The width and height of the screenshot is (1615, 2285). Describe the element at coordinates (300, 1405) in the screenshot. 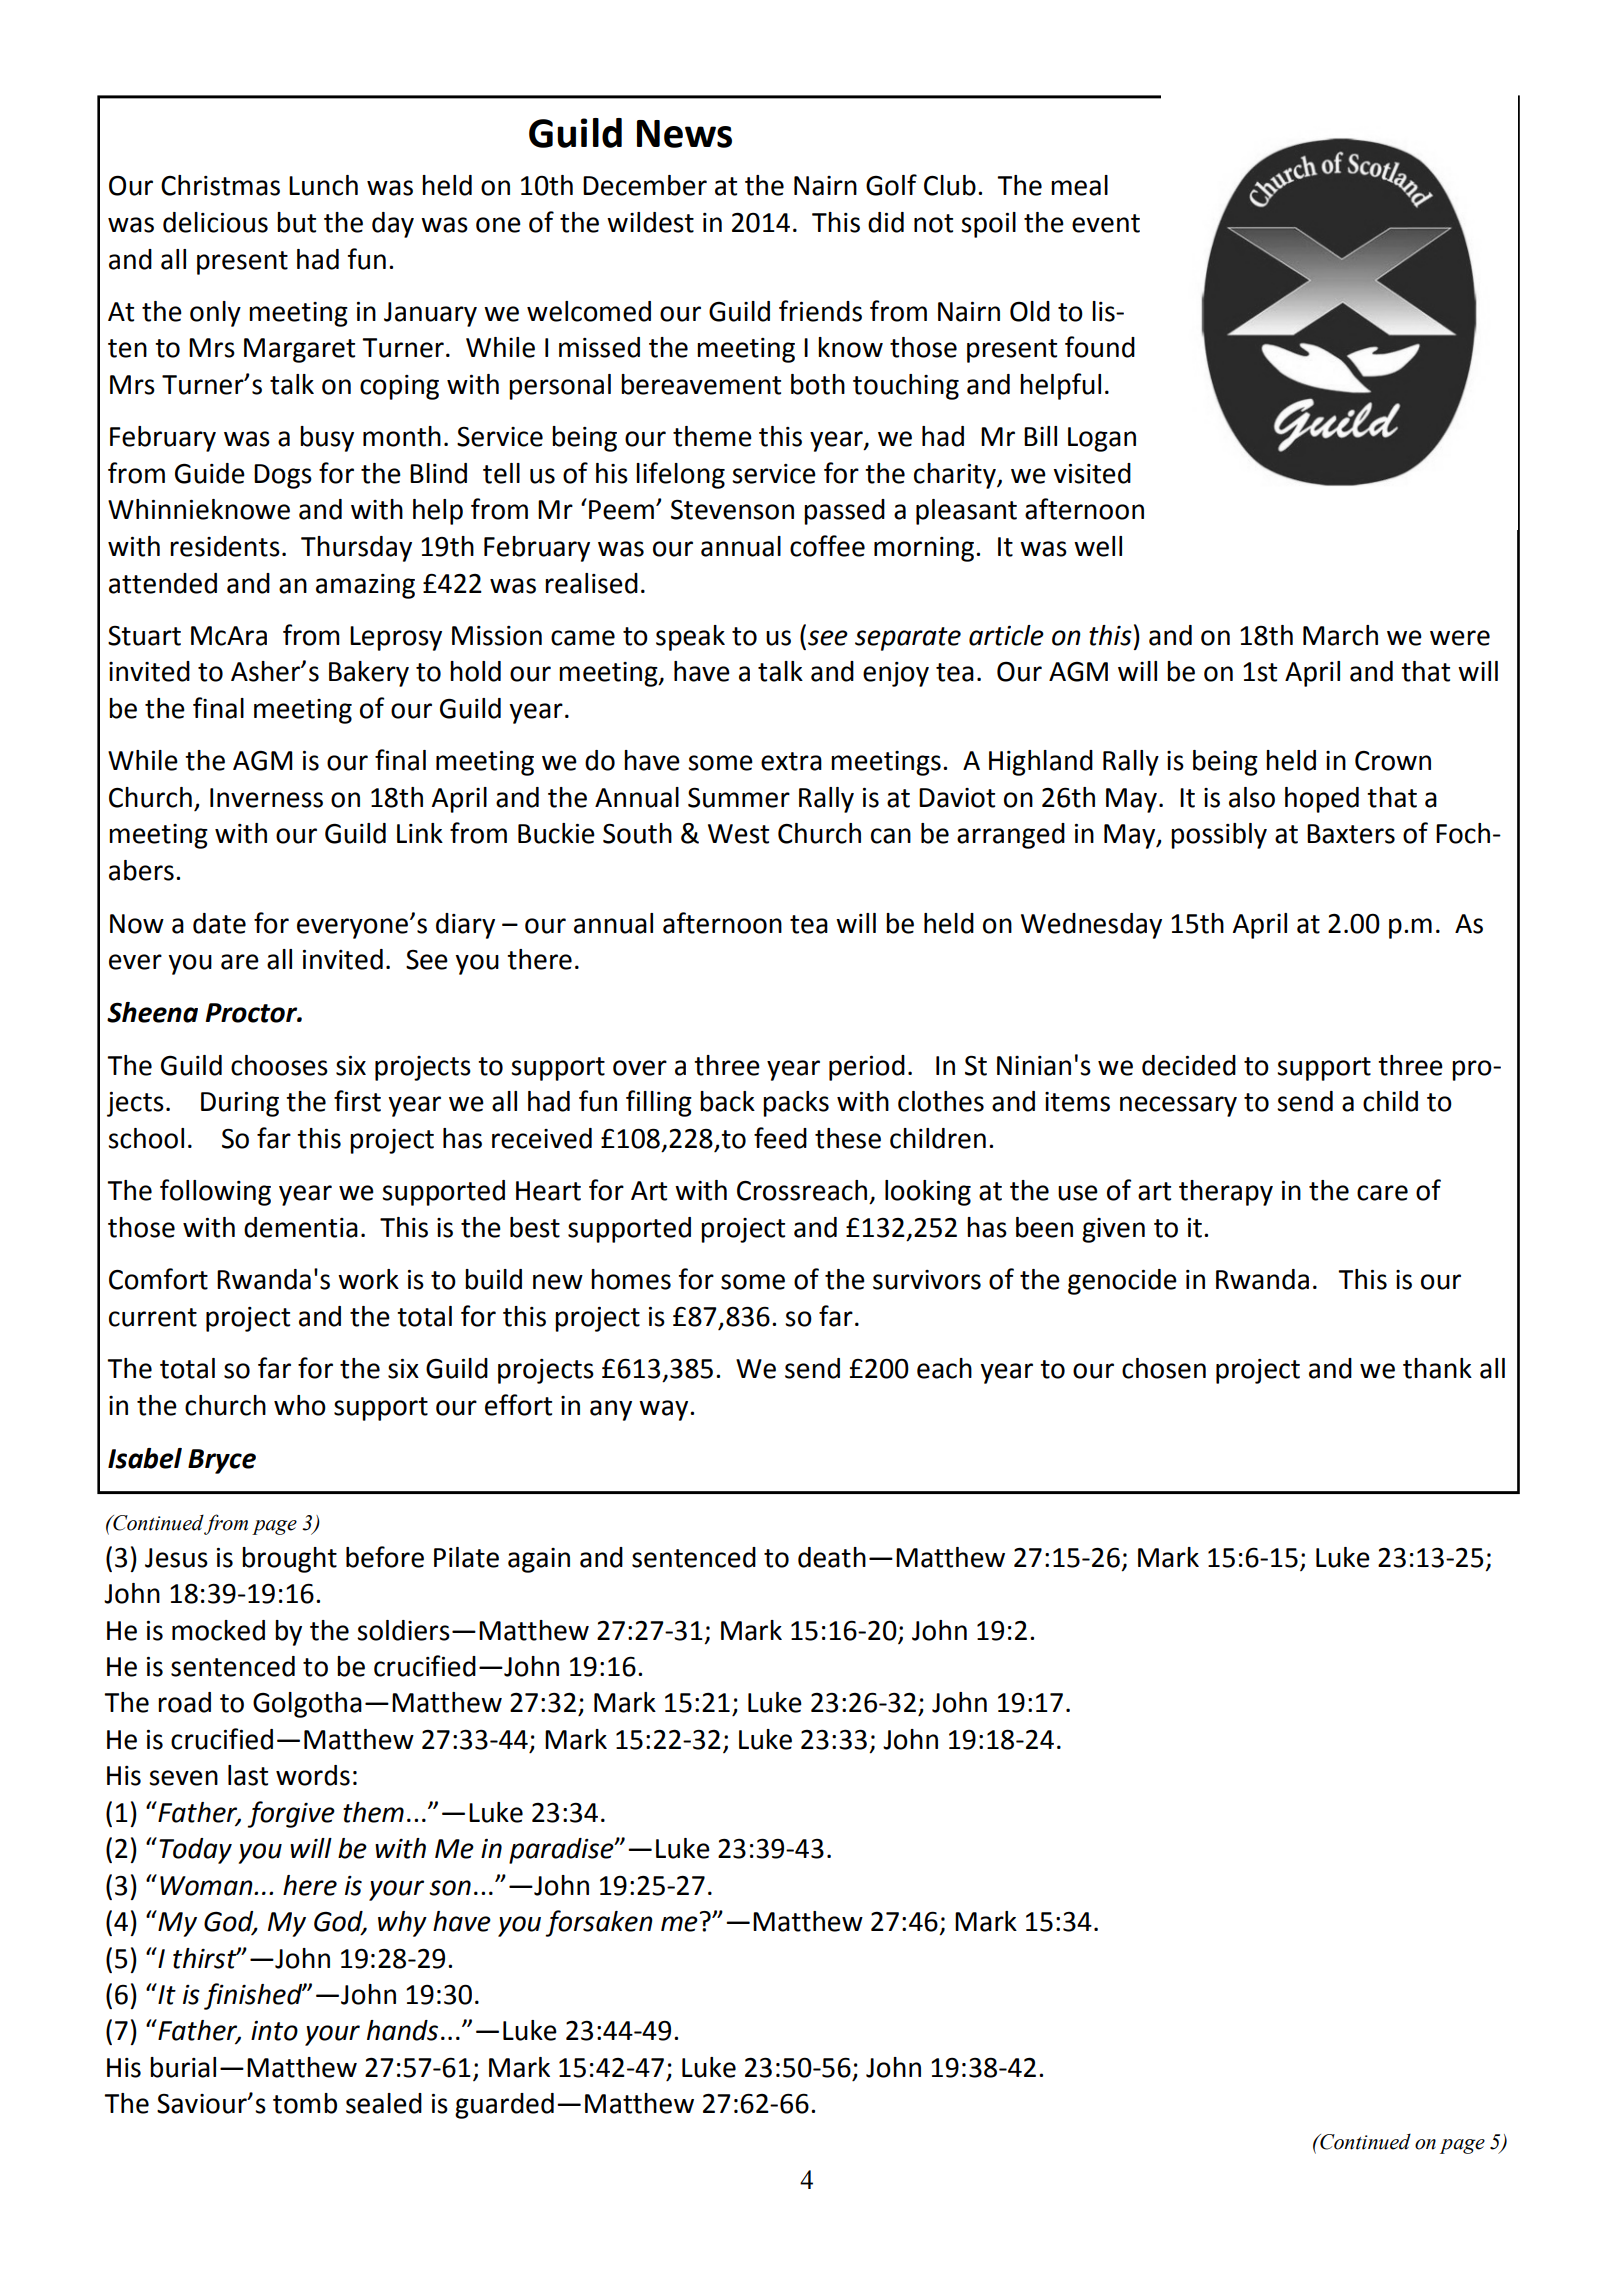

I see `who` at that location.
